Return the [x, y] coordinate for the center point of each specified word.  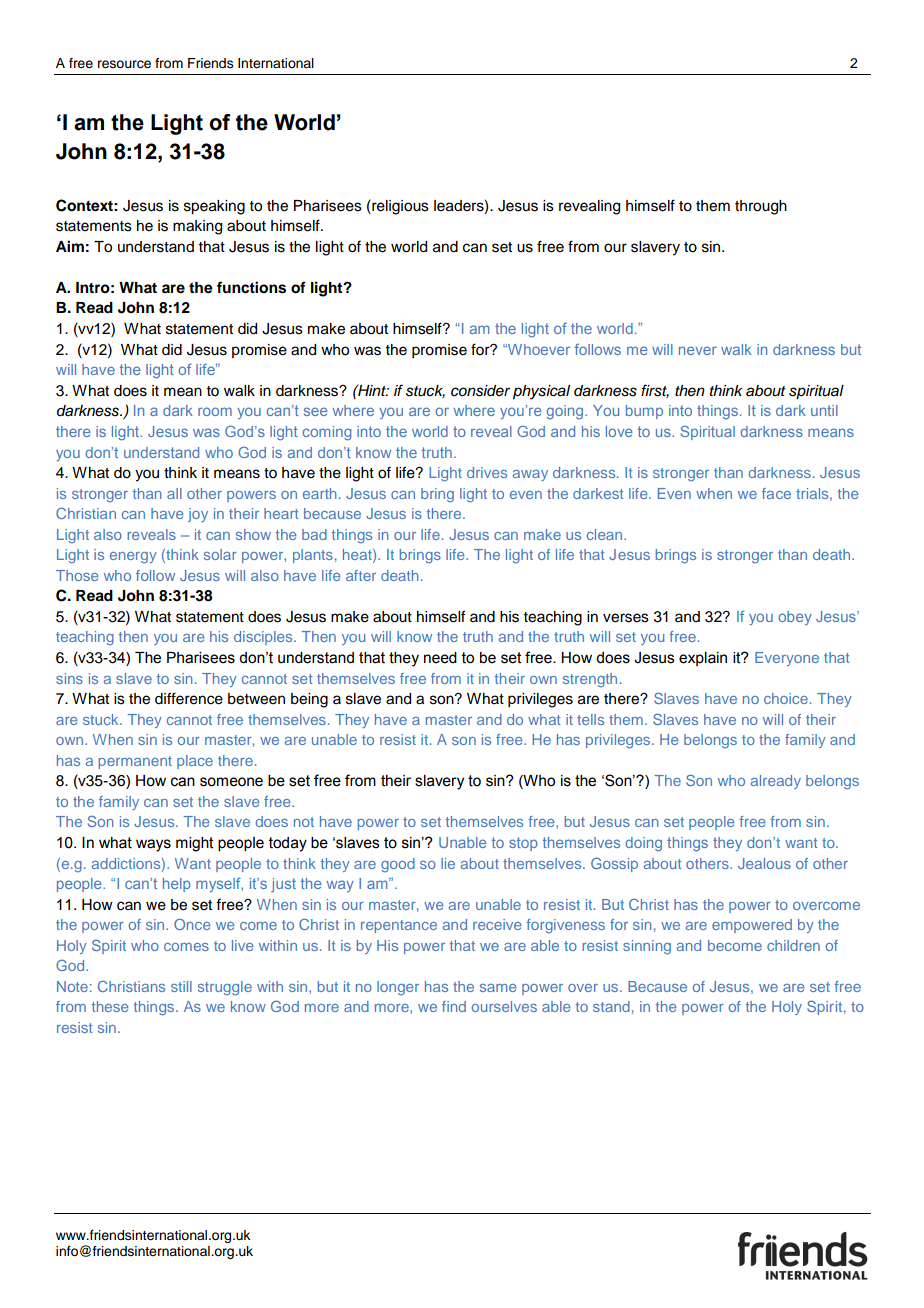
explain [703, 659]
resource [124, 64]
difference [189, 698]
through [761, 207]
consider [480, 391]
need [440, 658]
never [698, 350]
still [181, 986]
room [215, 411]
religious [399, 207]
